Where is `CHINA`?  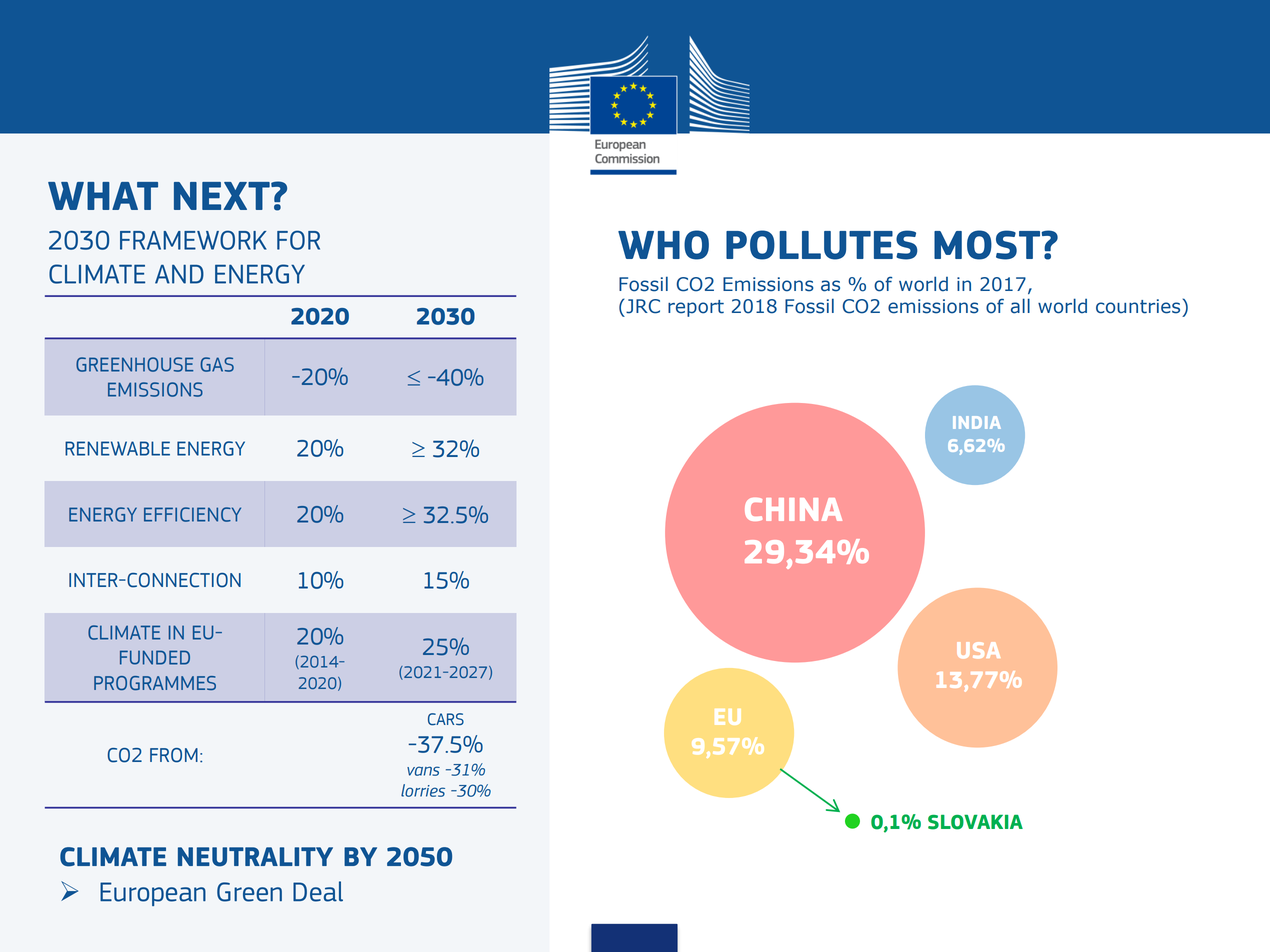 CHINA is located at coordinates (793, 509).
